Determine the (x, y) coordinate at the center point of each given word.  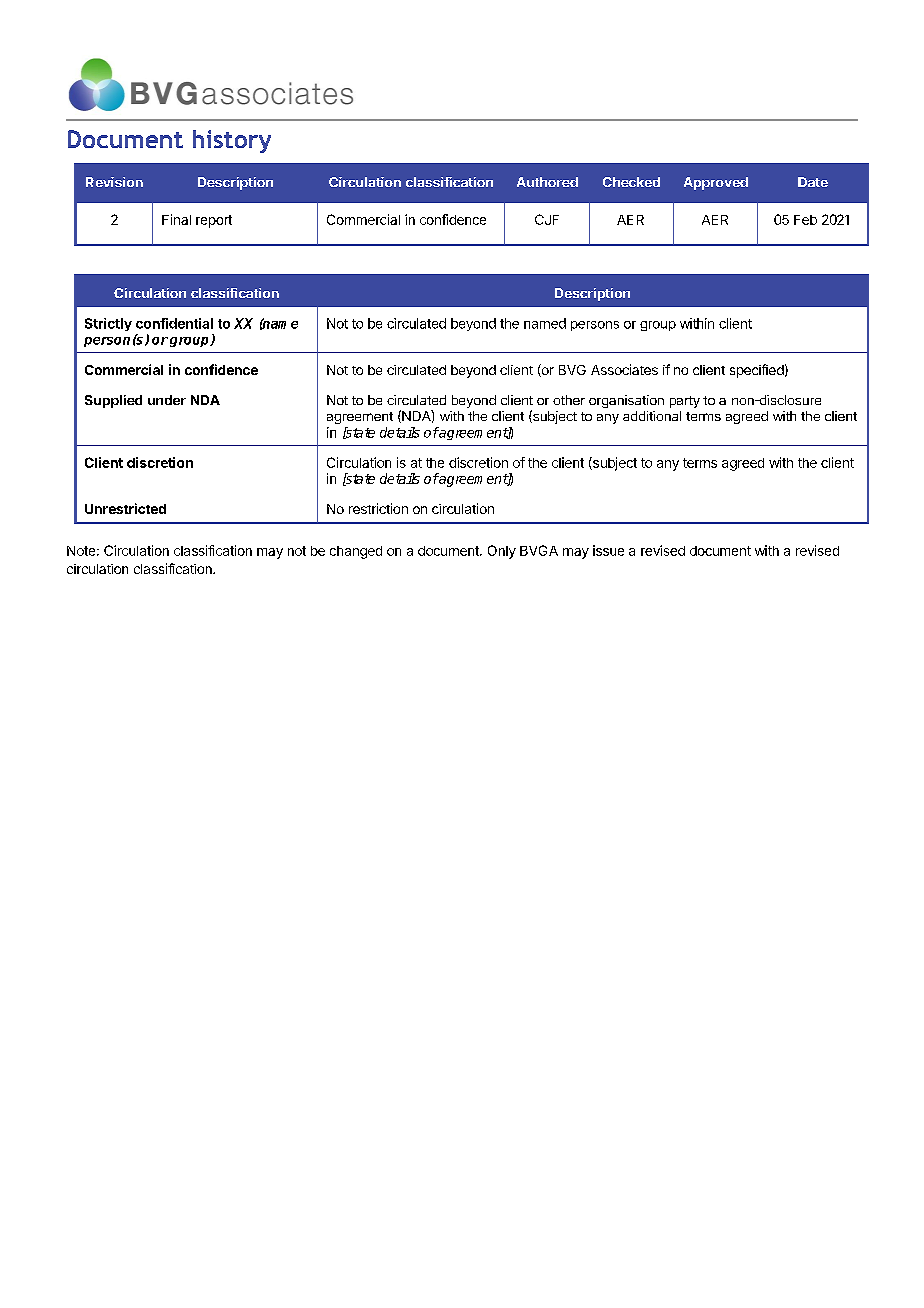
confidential (174, 323)
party (685, 402)
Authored (547, 182)
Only (502, 552)
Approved (716, 183)
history (232, 141)
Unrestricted (125, 508)
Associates (624, 369)
